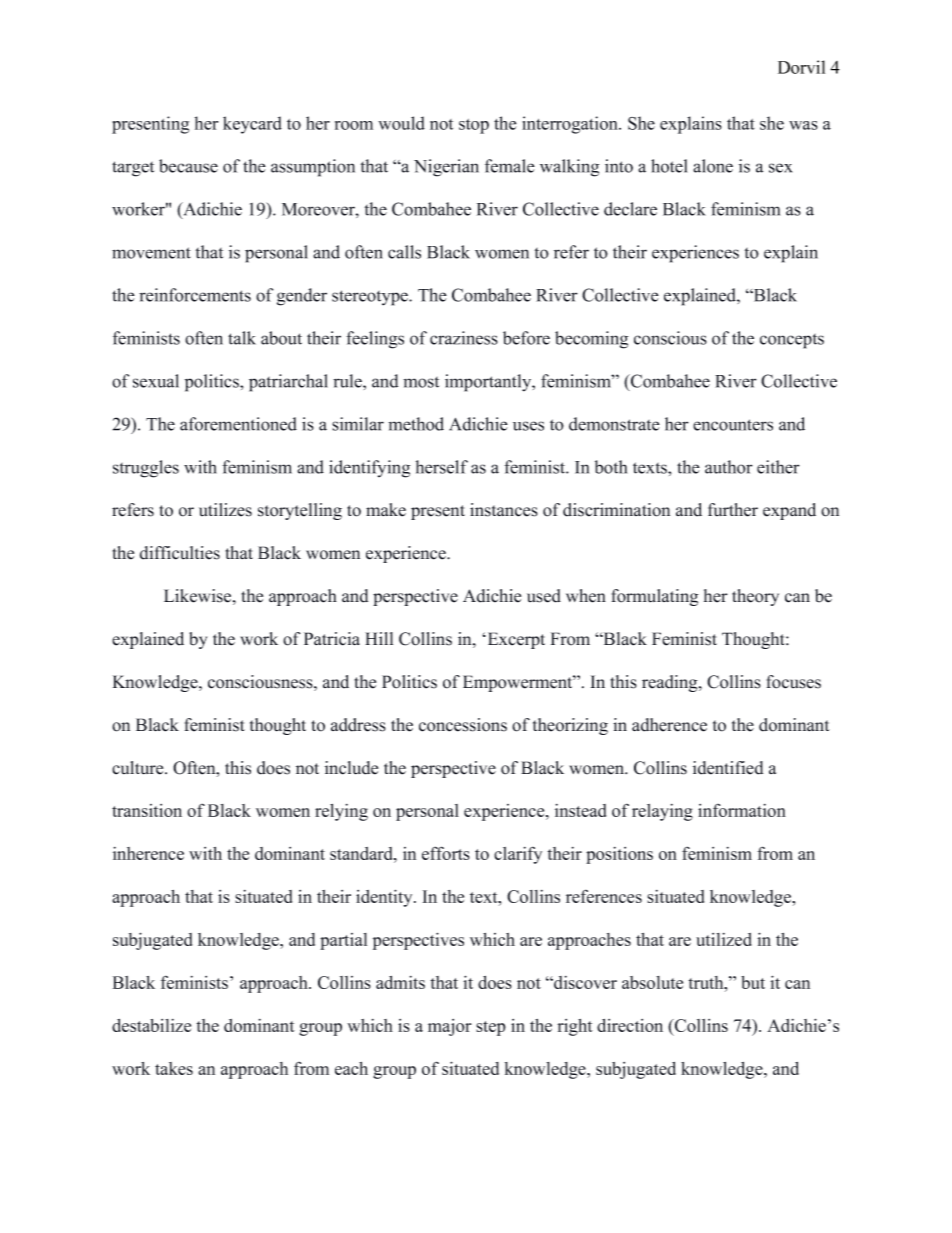 The height and width of the image is (1233, 952). I want to click on because, so click(188, 166).
